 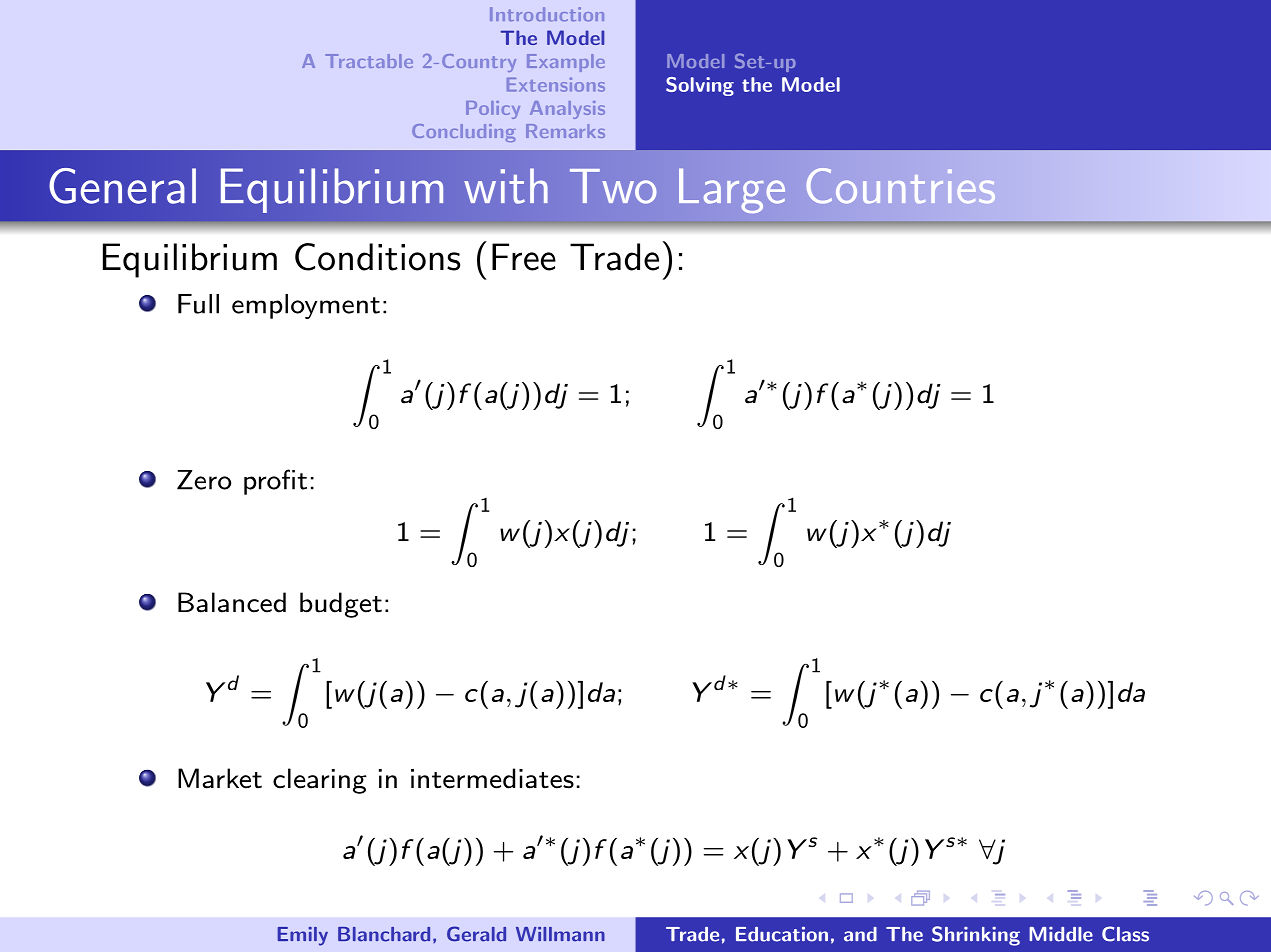 I want to click on Tractable, so click(x=369, y=61).
